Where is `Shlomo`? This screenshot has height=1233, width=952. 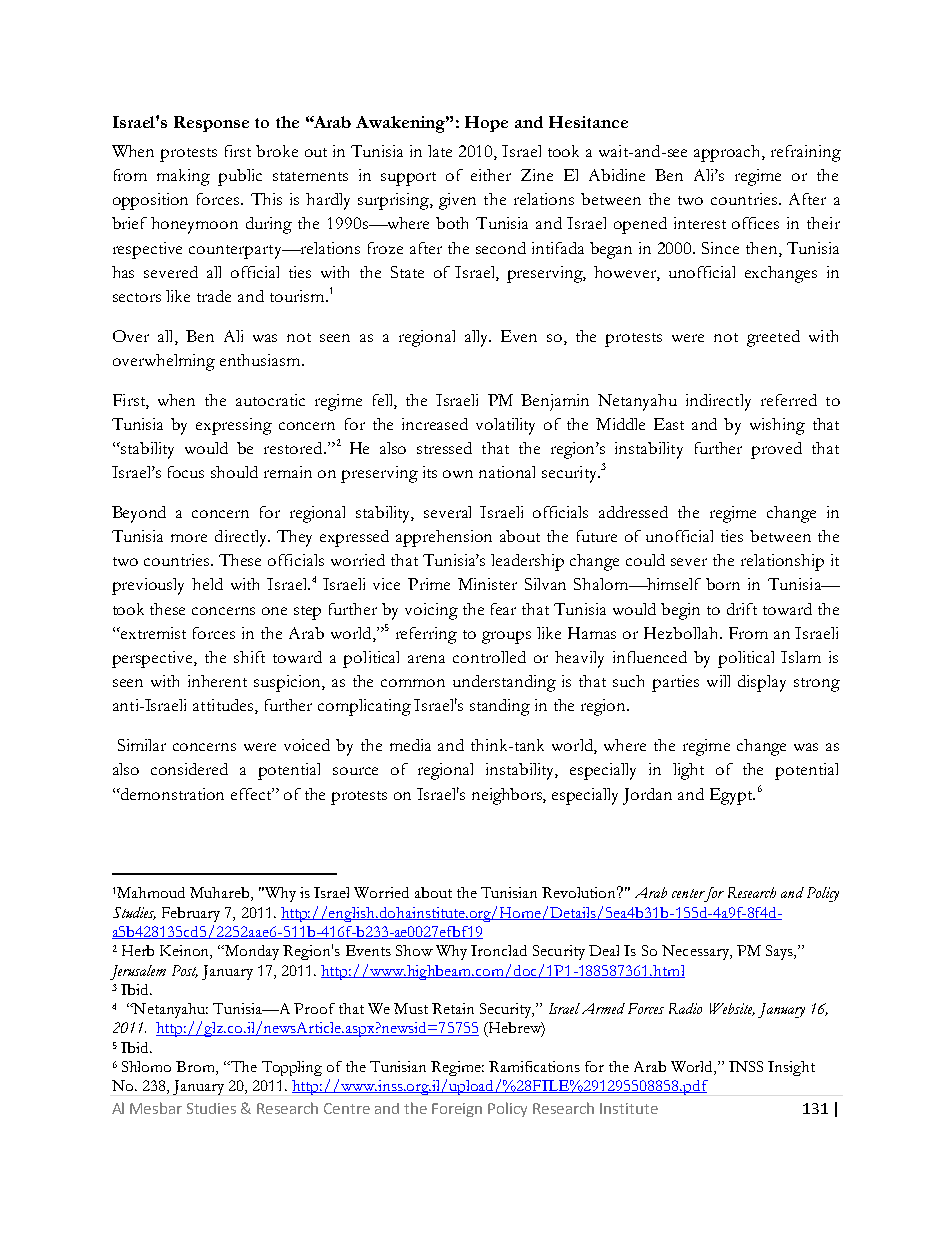 Shlomo is located at coordinates (146, 1066).
